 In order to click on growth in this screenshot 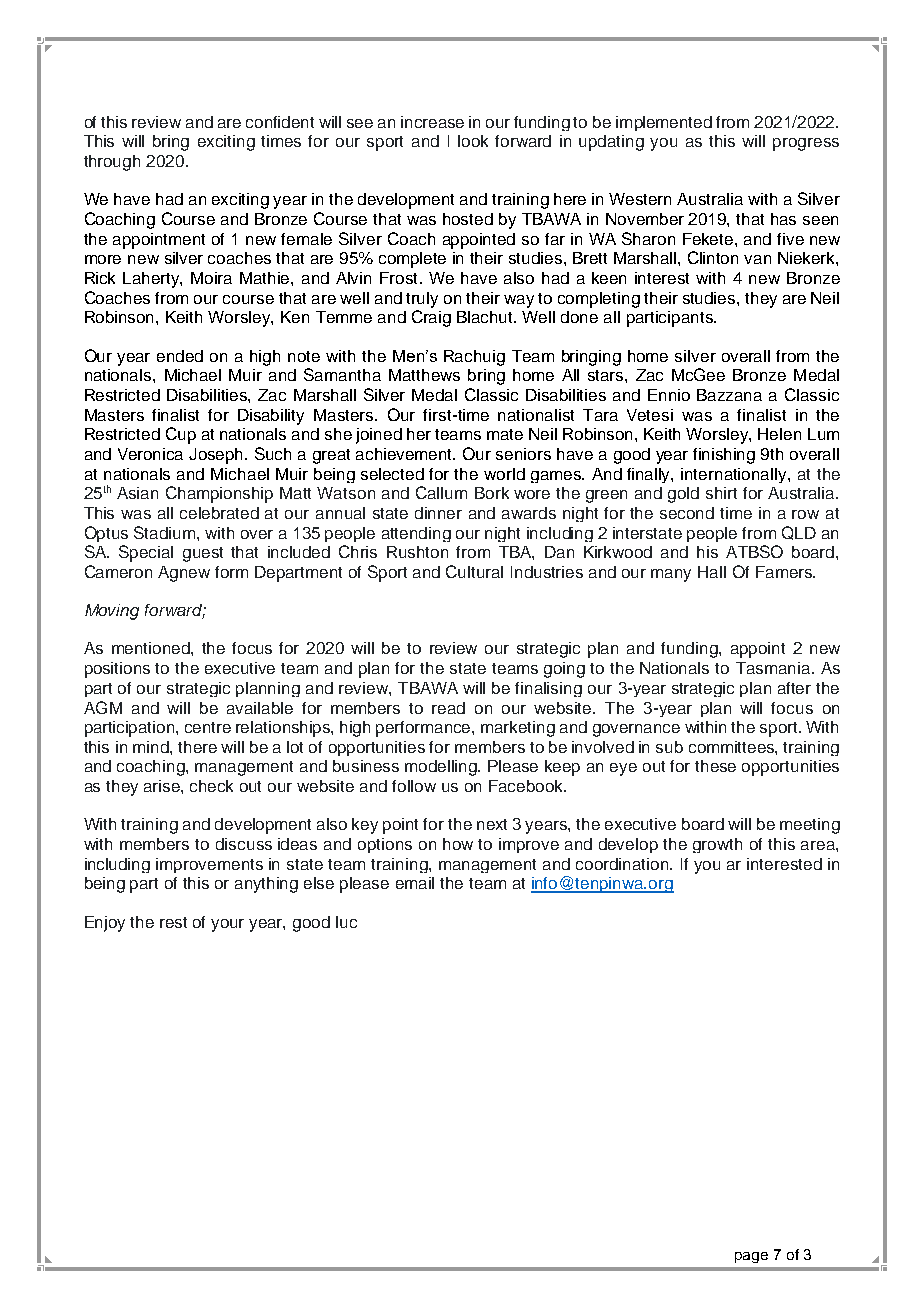, I will do `click(717, 845)`.
